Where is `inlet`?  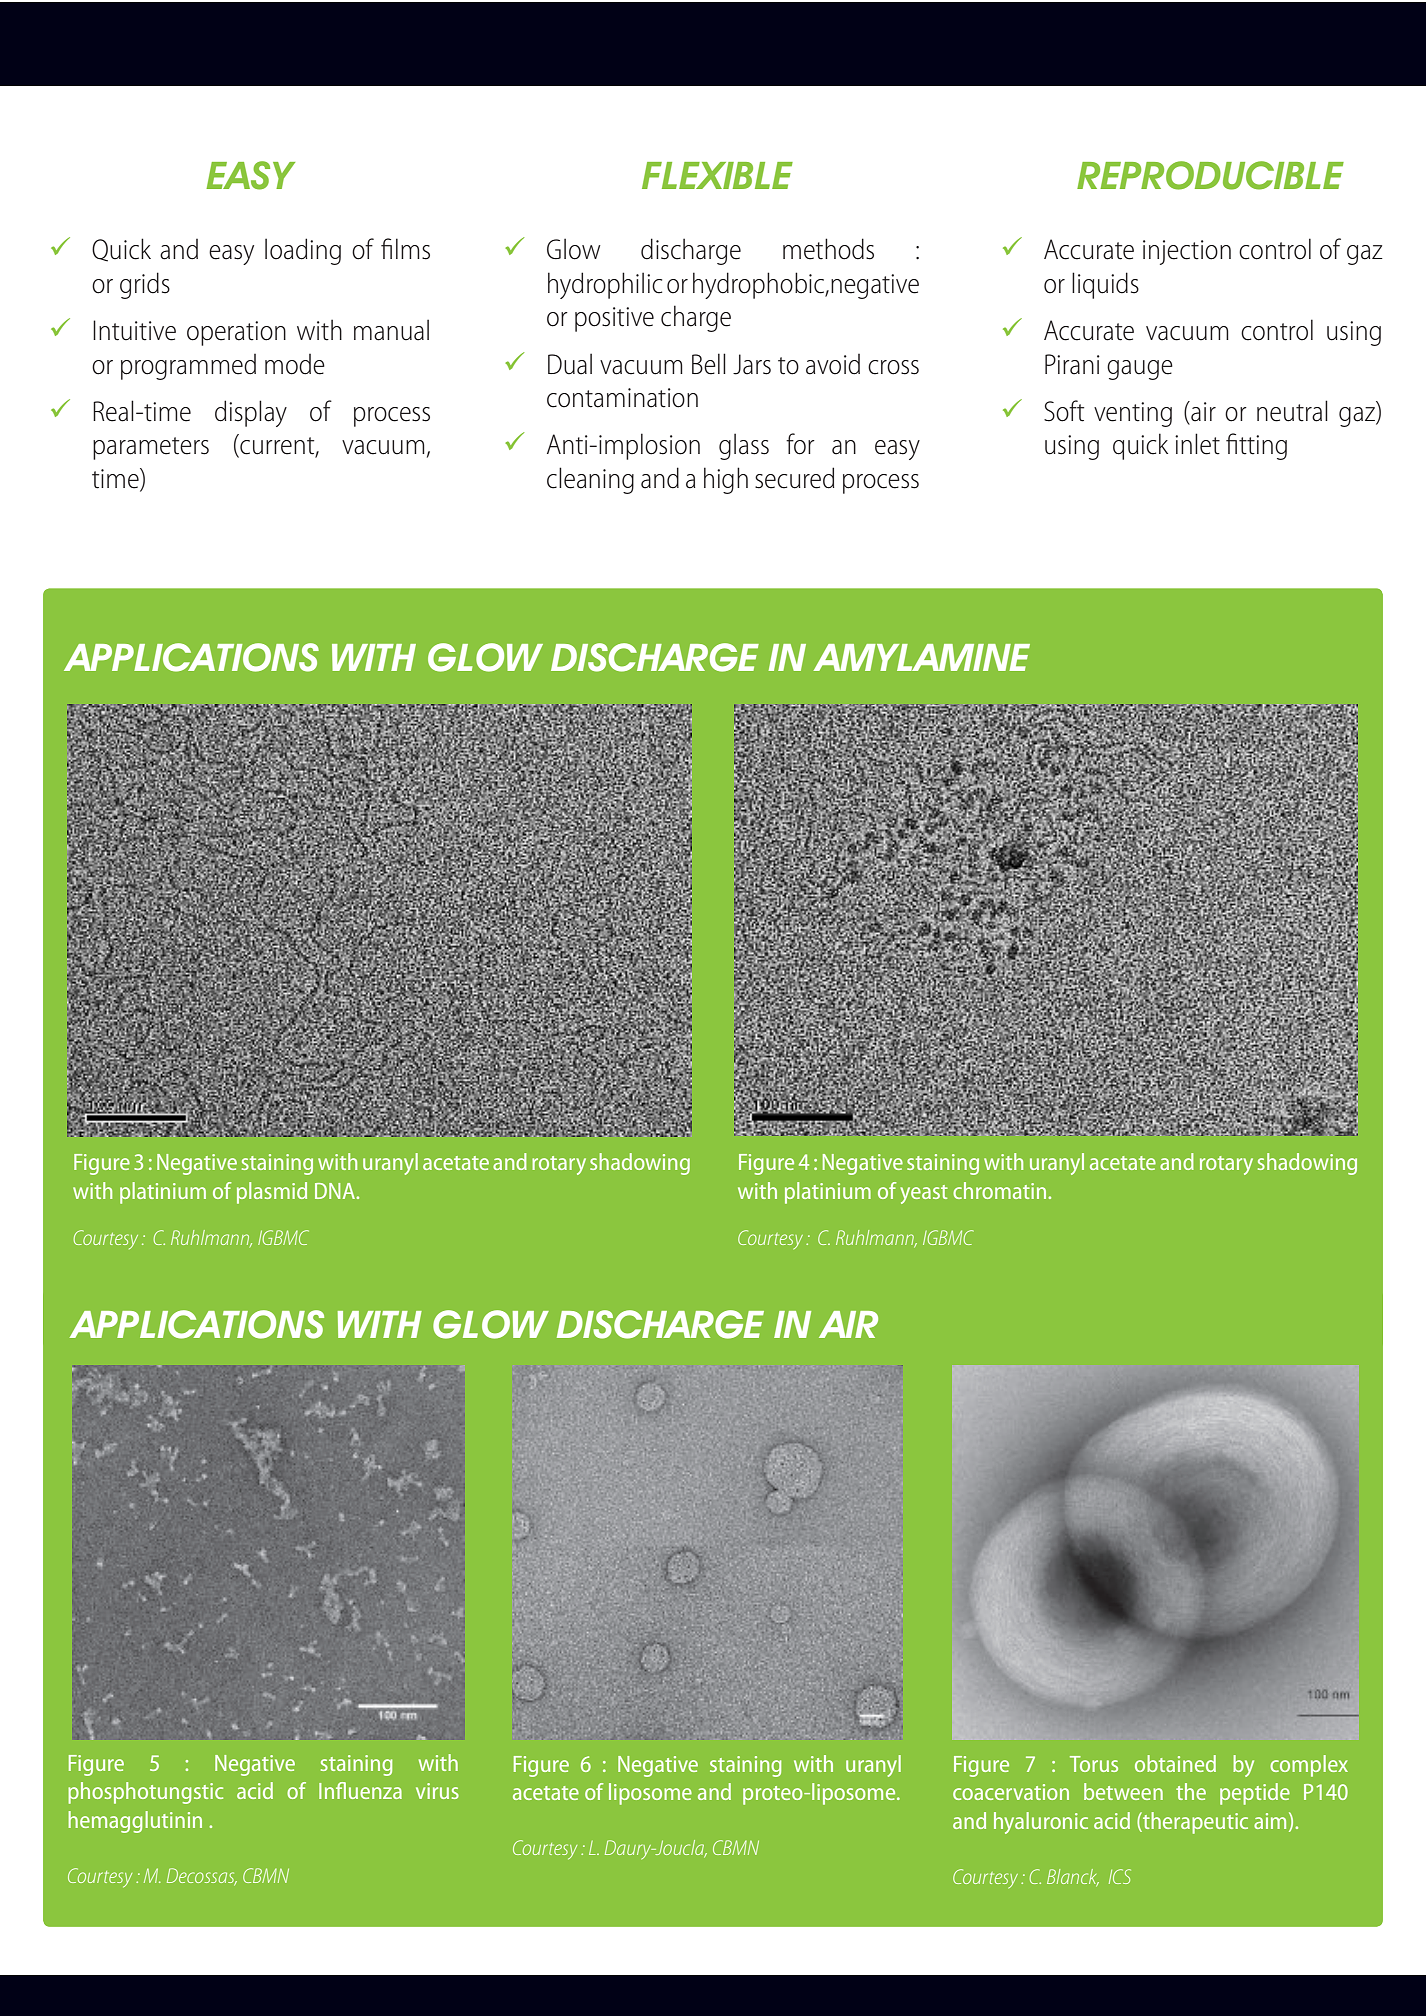
inlet is located at coordinates (1197, 444).
